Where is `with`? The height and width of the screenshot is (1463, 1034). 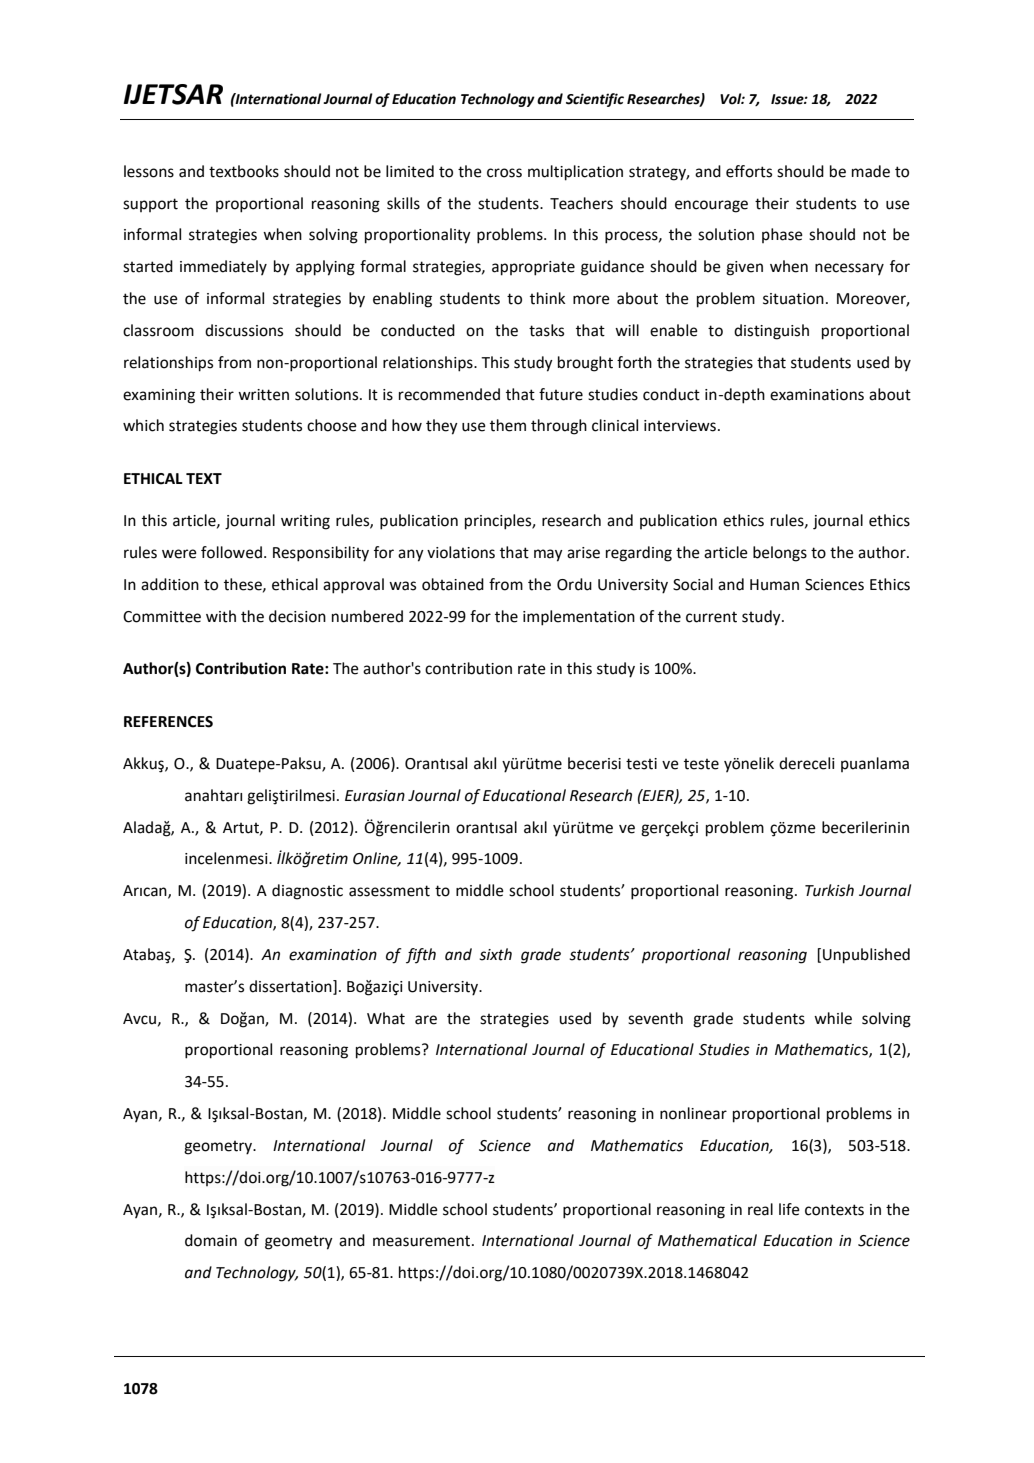
with is located at coordinates (221, 616).
